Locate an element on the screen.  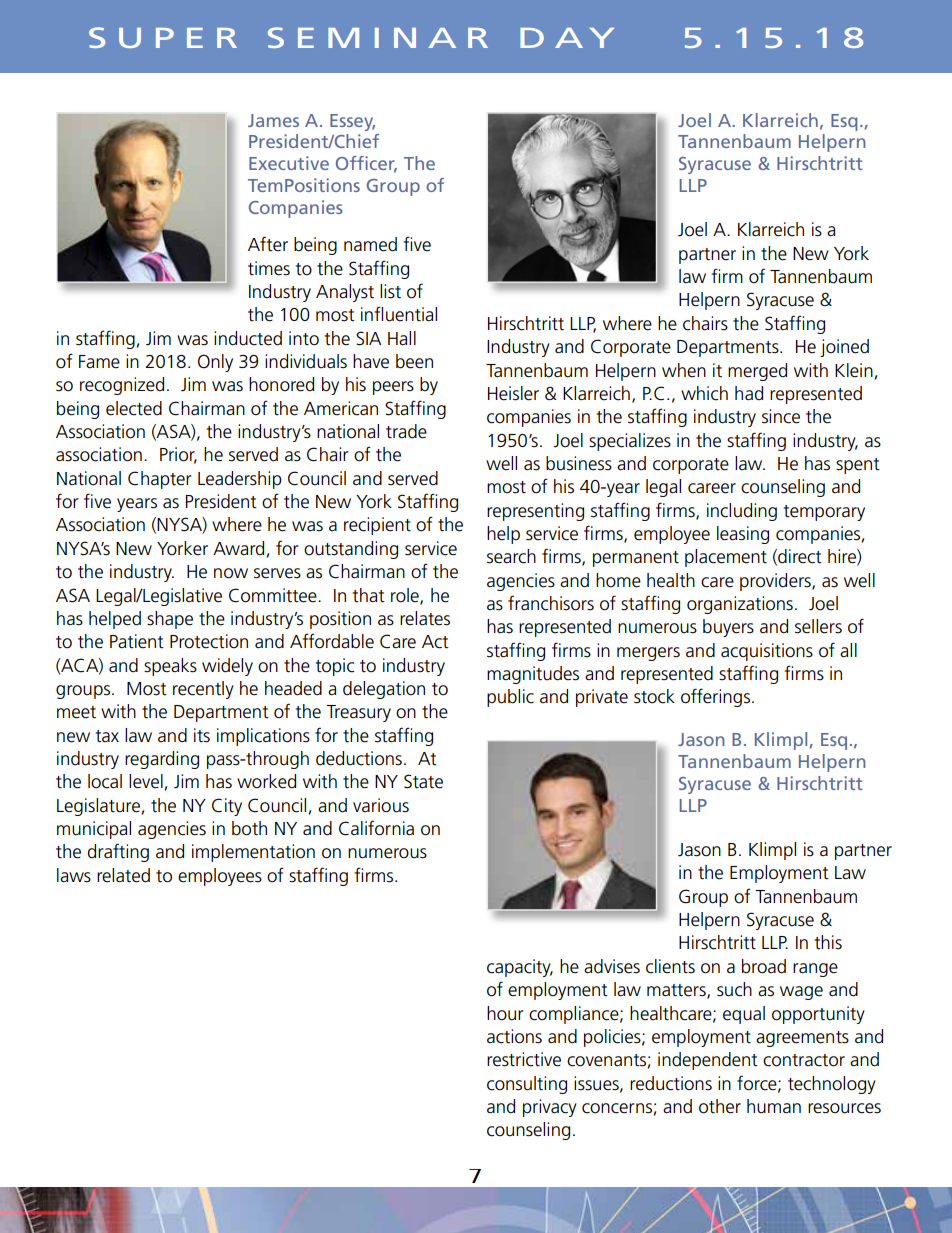
organizations is located at coordinates (740, 605).
